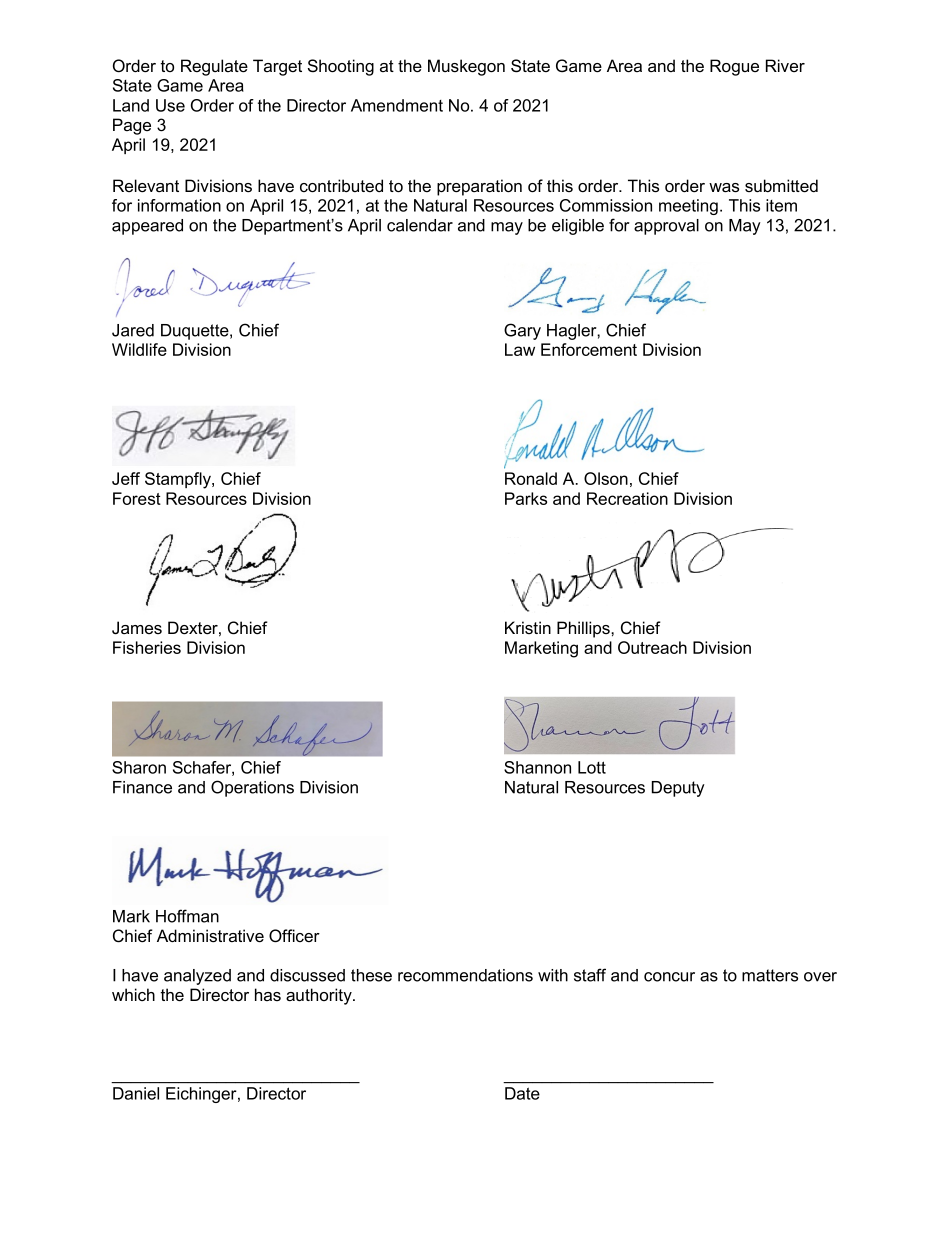 This screenshot has height=1233, width=952. I want to click on Regulate, so click(214, 67).
